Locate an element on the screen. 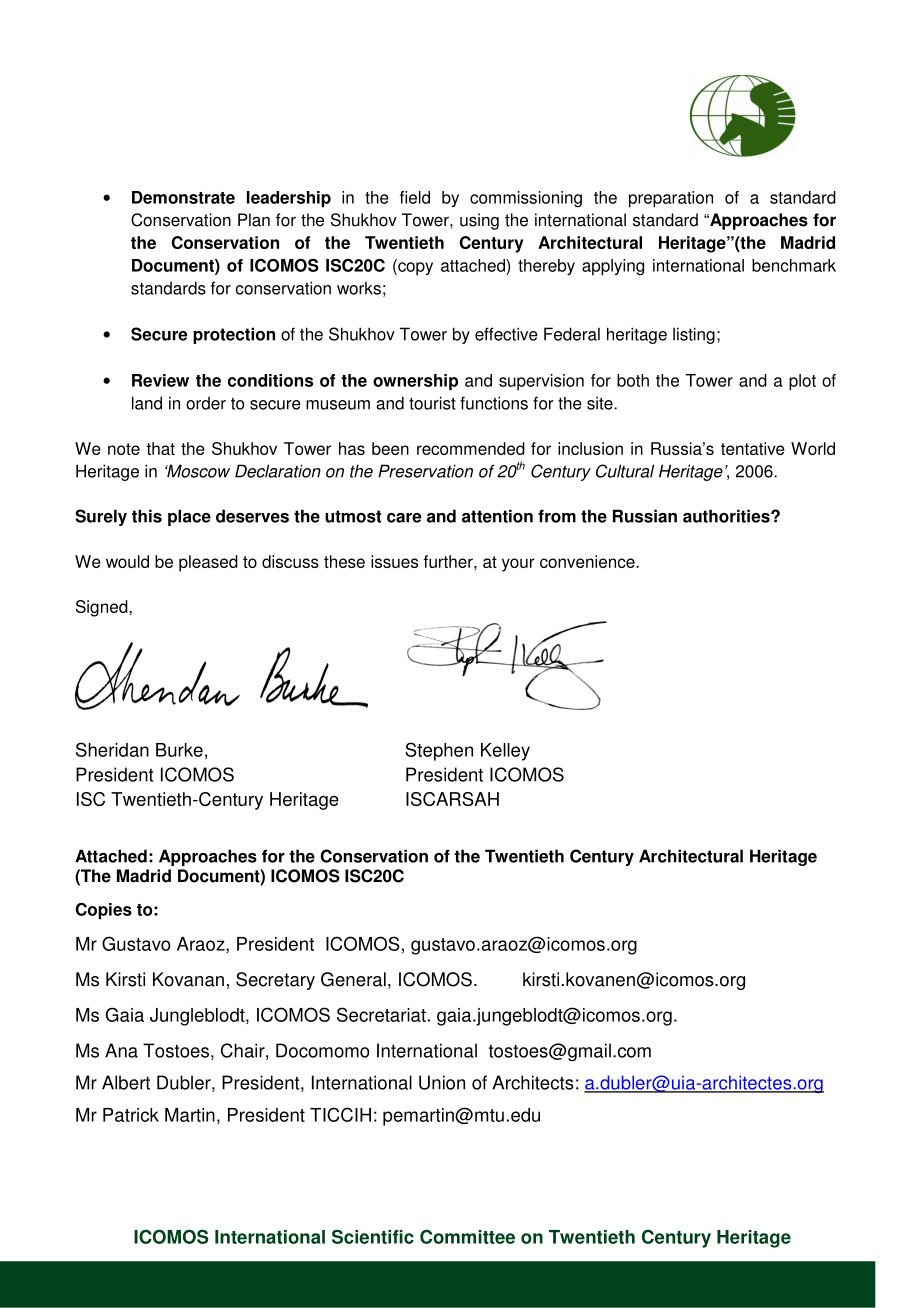  your is located at coordinates (518, 565).
